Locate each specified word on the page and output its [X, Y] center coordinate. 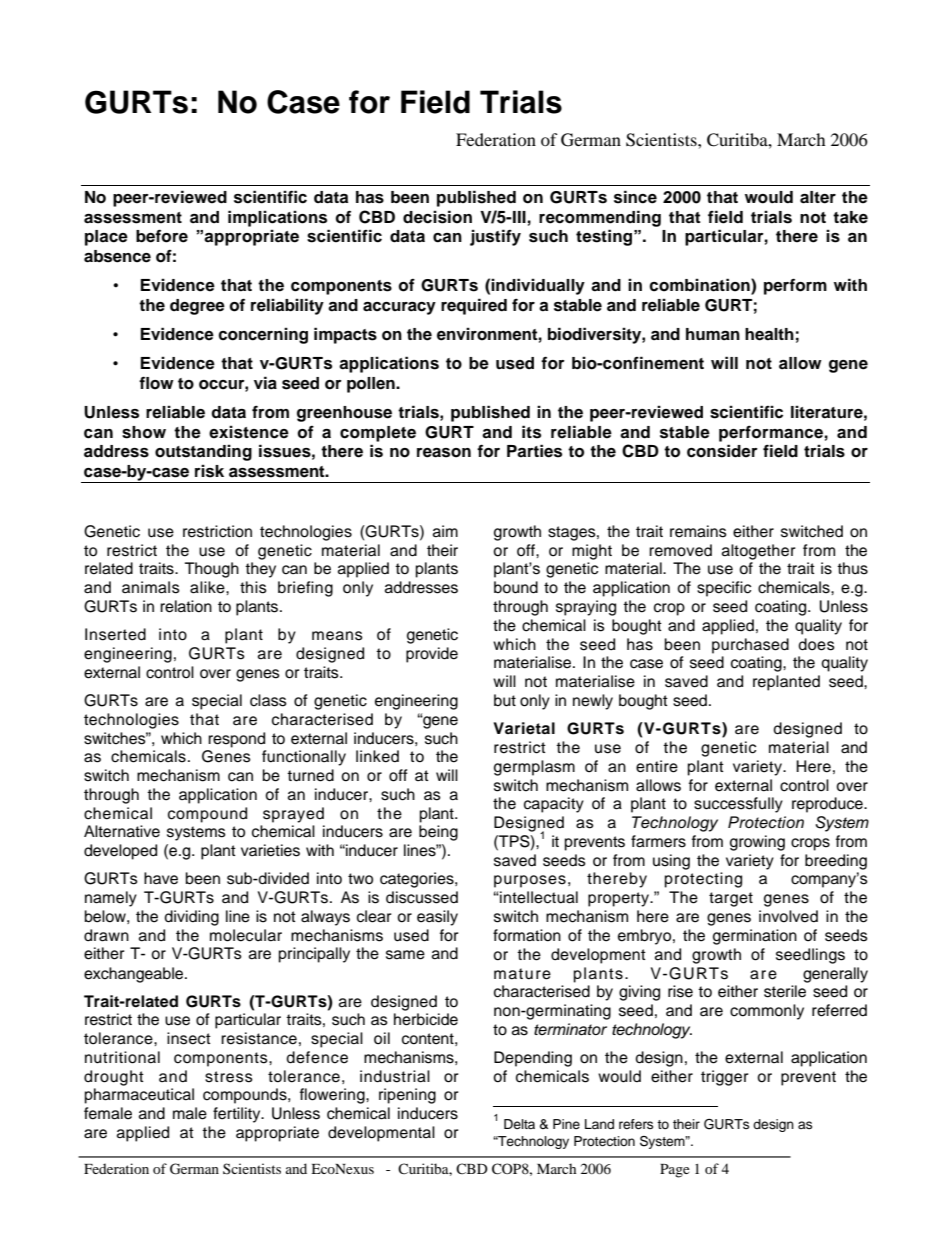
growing [757, 843]
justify [495, 237]
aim [445, 531]
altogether [759, 552]
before [162, 236]
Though [212, 570]
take [850, 217]
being [438, 833]
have [161, 878]
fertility [238, 1115]
